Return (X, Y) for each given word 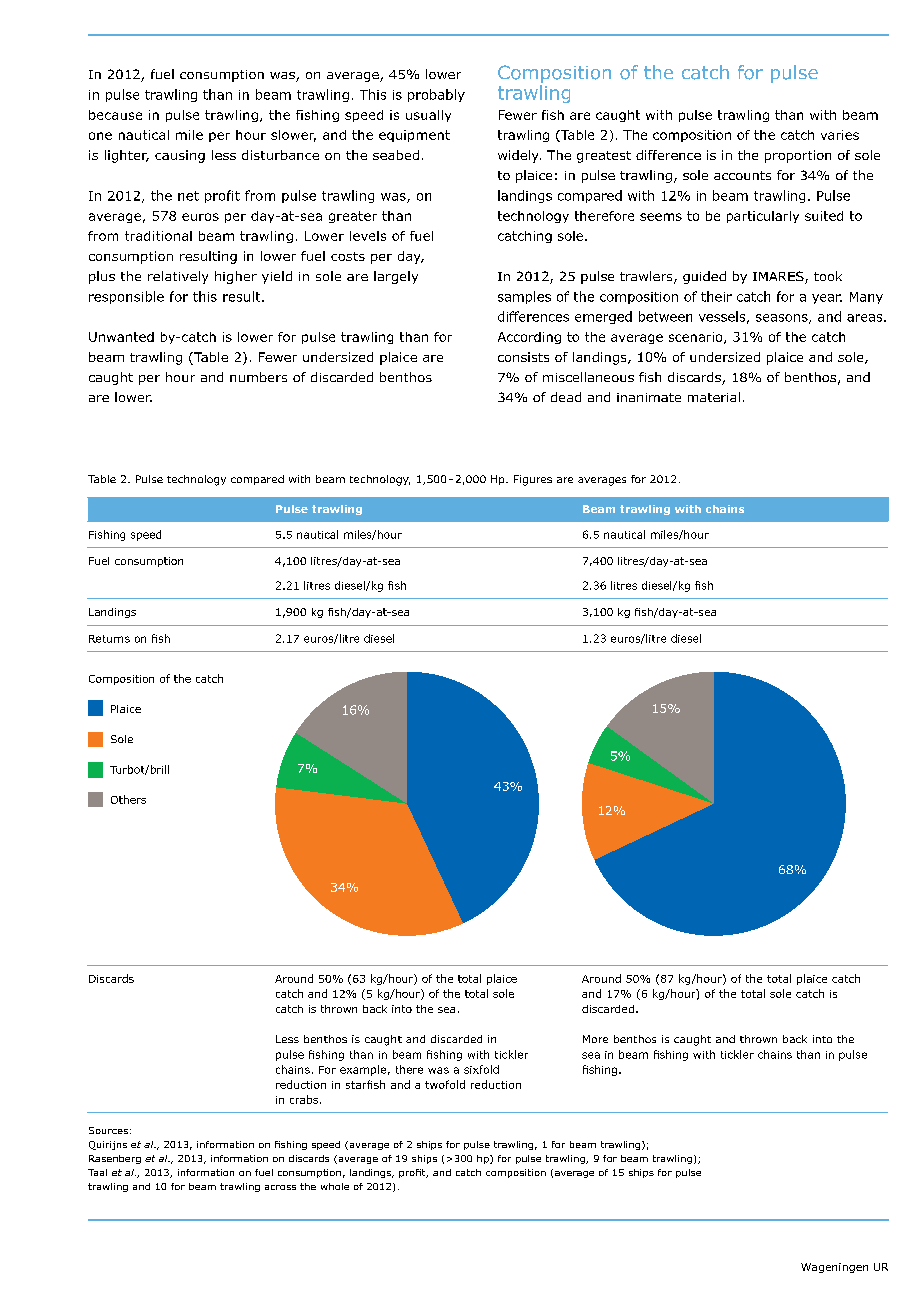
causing (180, 156)
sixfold (481, 1069)
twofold (445, 1084)
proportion (798, 156)
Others (128, 799)
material (714, 397)
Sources (108, 1130)
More (595, 1039)
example (363, 1070)
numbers (258, 377)
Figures (533, 480)
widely (519, 156)
